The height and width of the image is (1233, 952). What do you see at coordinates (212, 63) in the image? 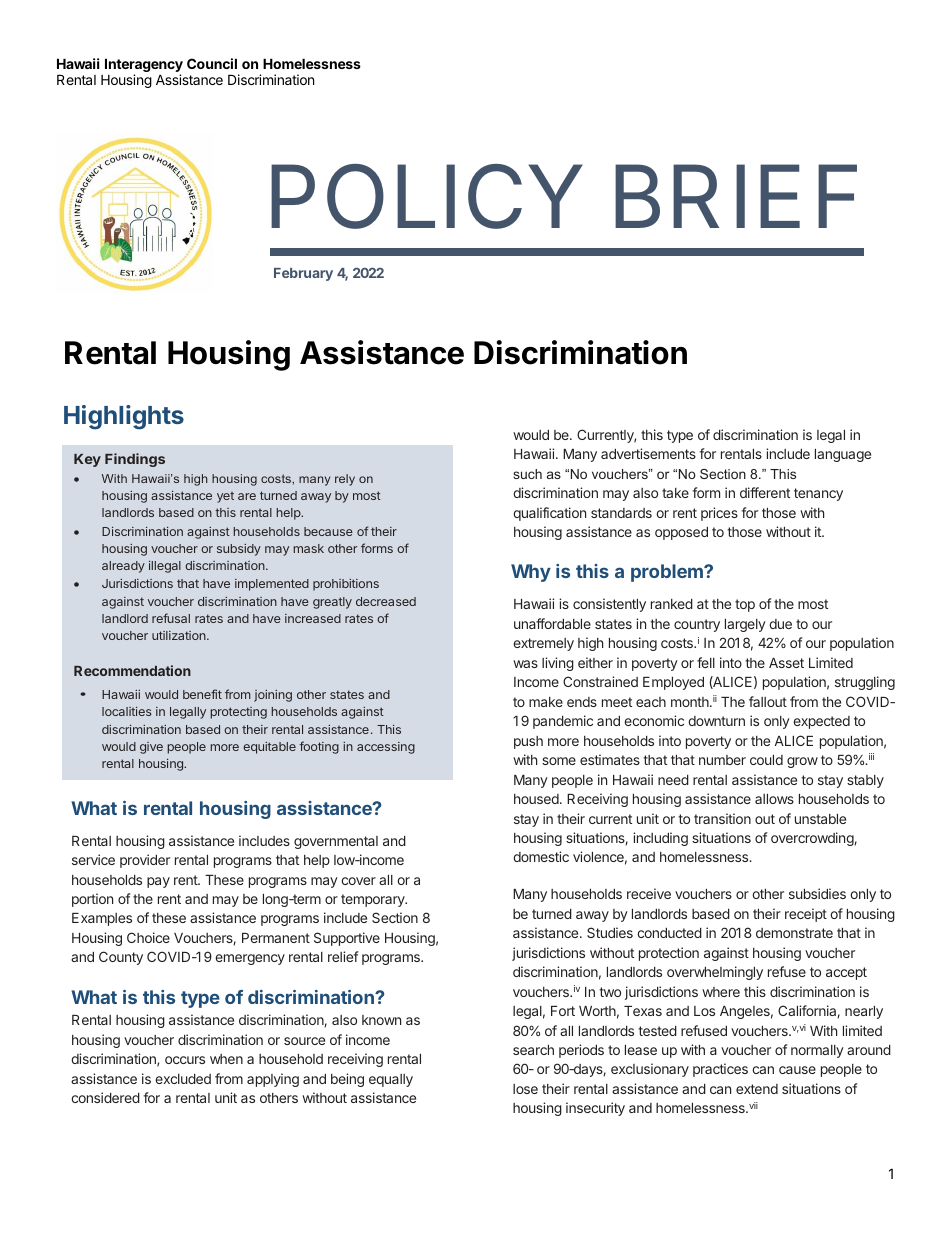
I see `Council` at bounding box center [212, 63].
